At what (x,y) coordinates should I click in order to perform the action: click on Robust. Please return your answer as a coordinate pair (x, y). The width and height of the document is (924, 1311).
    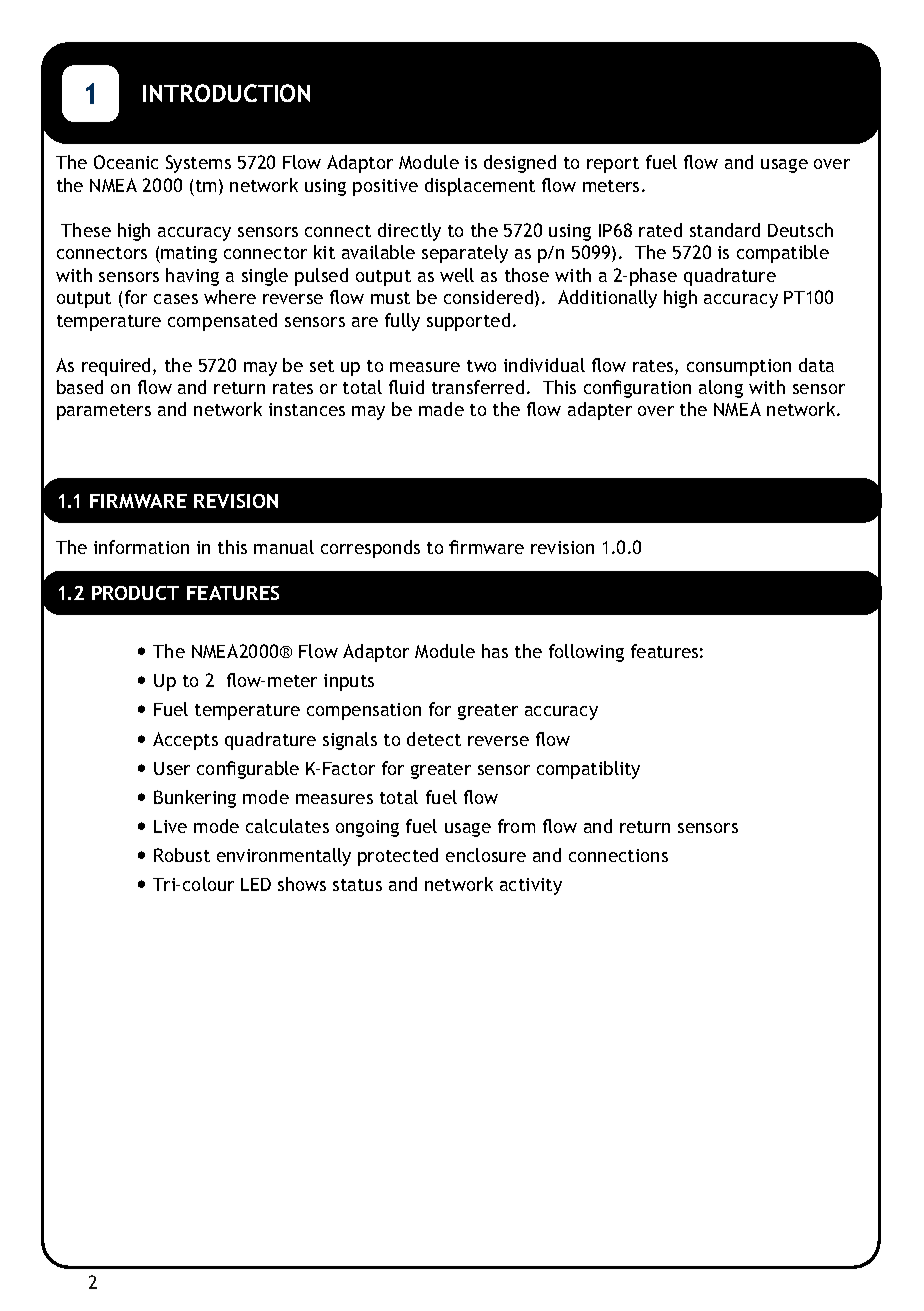
    Looking at the image, I should click on (182, 855).
